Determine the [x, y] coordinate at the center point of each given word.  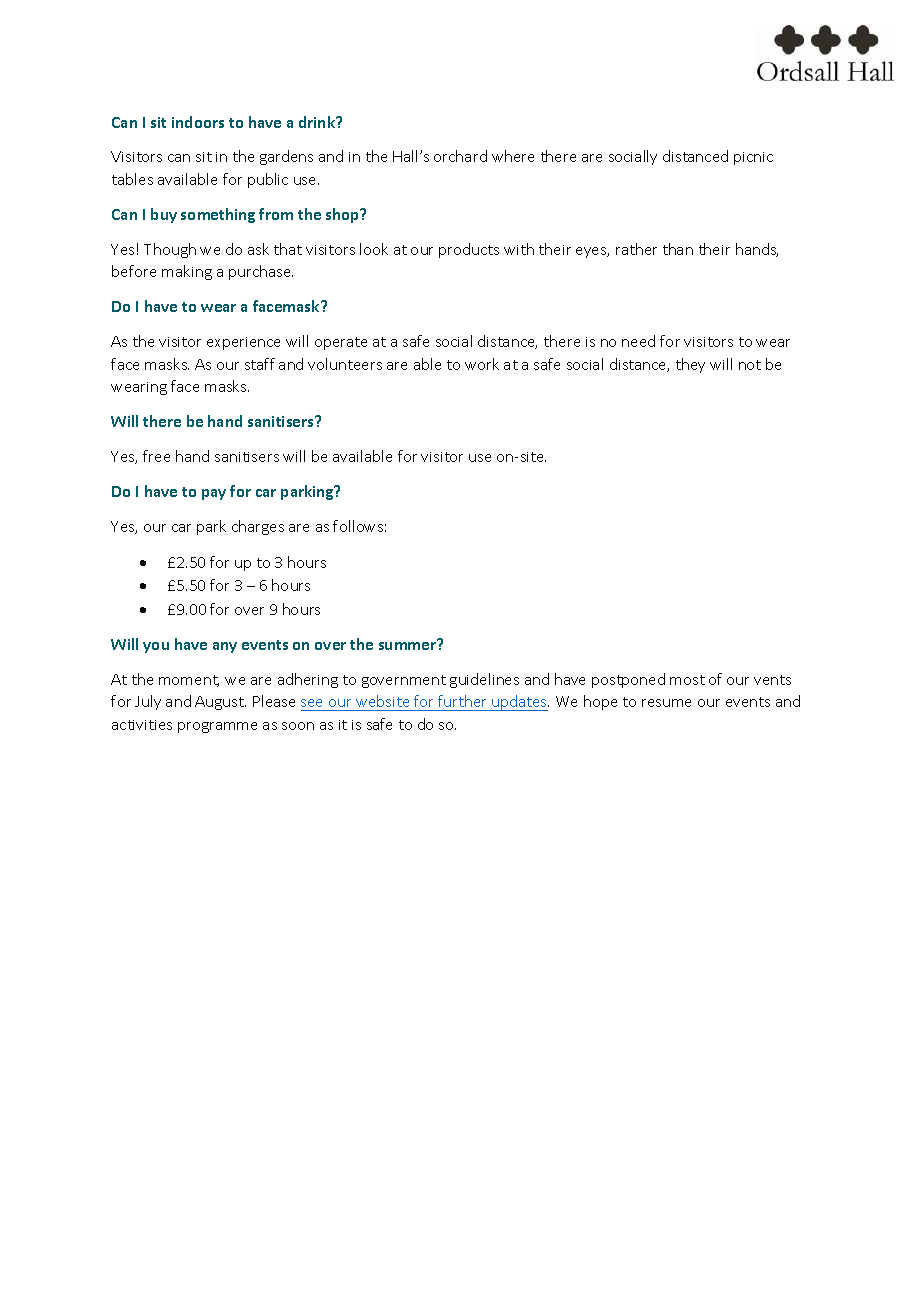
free [156, 456]
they [690, 365]
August [220, 703]
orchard [460, 156]
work [482, 364]
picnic [753, 158]
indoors [198, 122]
